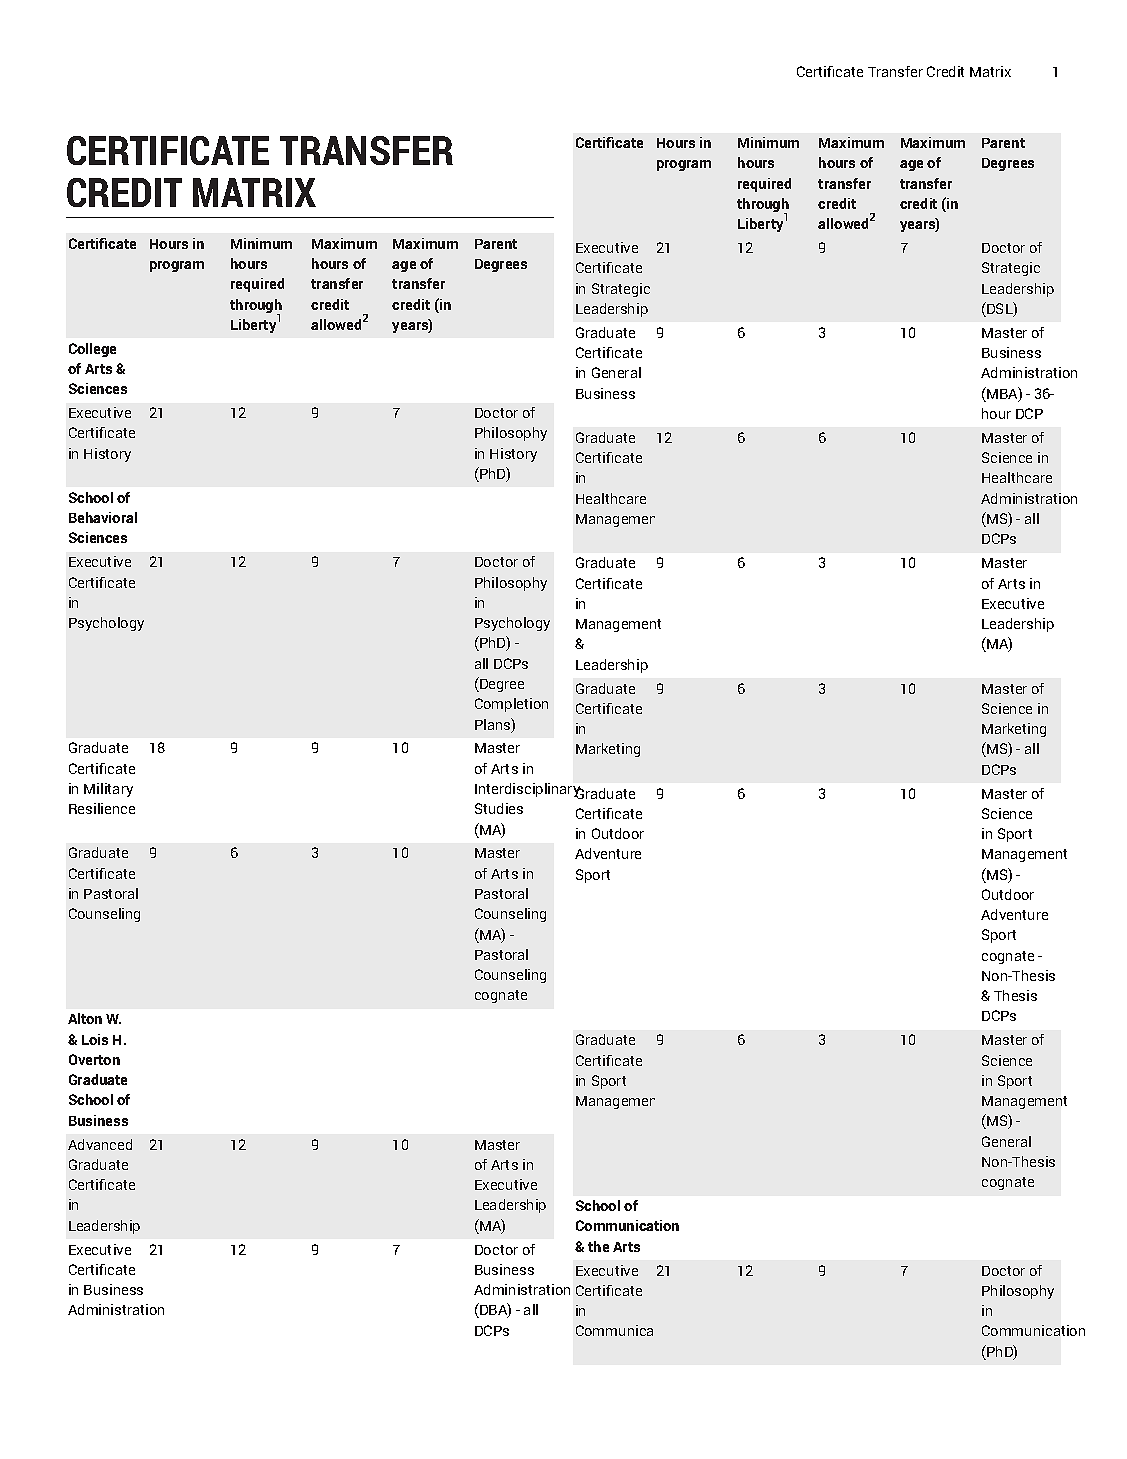 The image size is (1127, 1459). Describe the element at coordinates (95, 1039) in the screenshot. I see `Lois` at that location.
